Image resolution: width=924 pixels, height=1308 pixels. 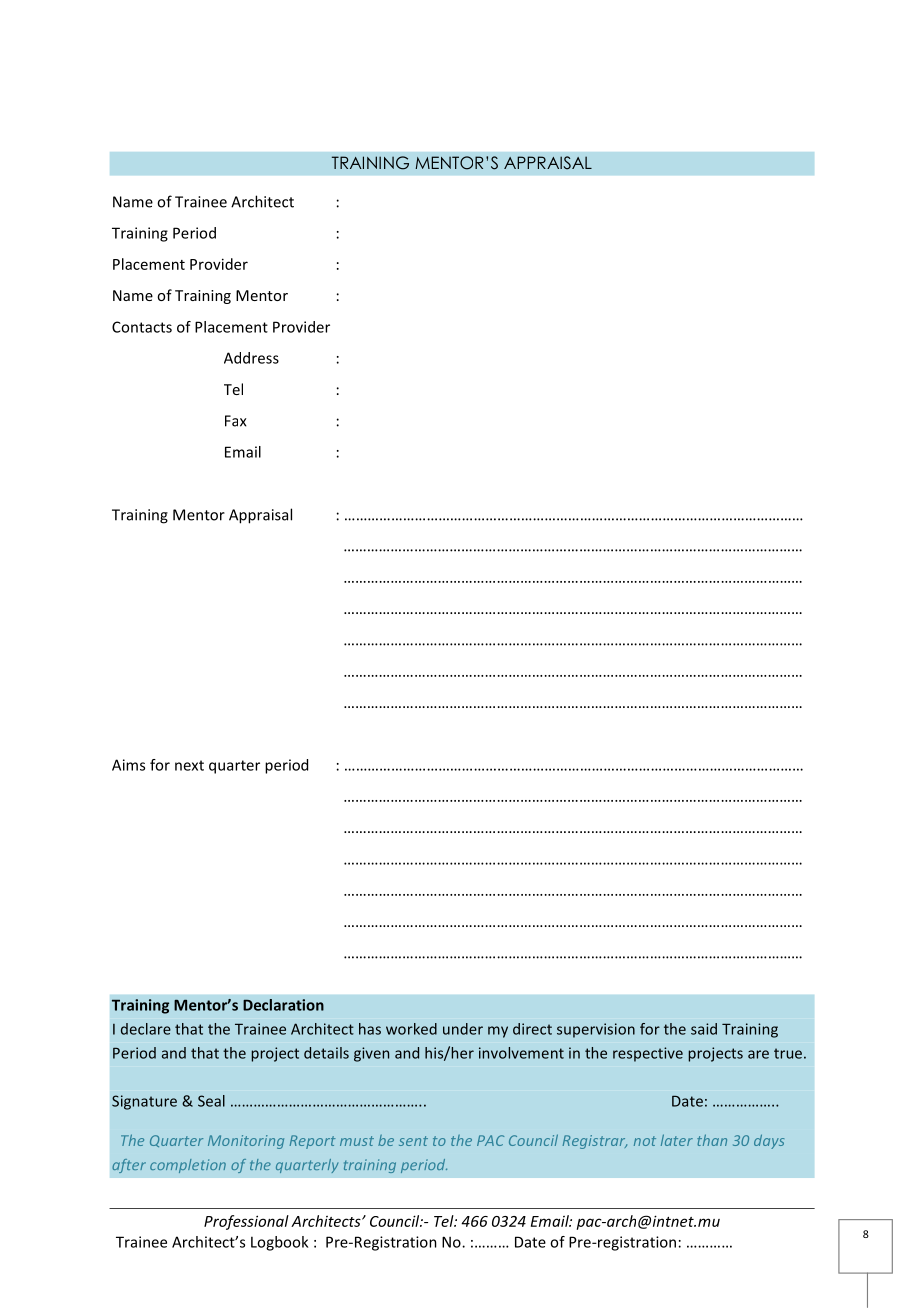 I want to click on sent, so click(x=413, y=1141).
